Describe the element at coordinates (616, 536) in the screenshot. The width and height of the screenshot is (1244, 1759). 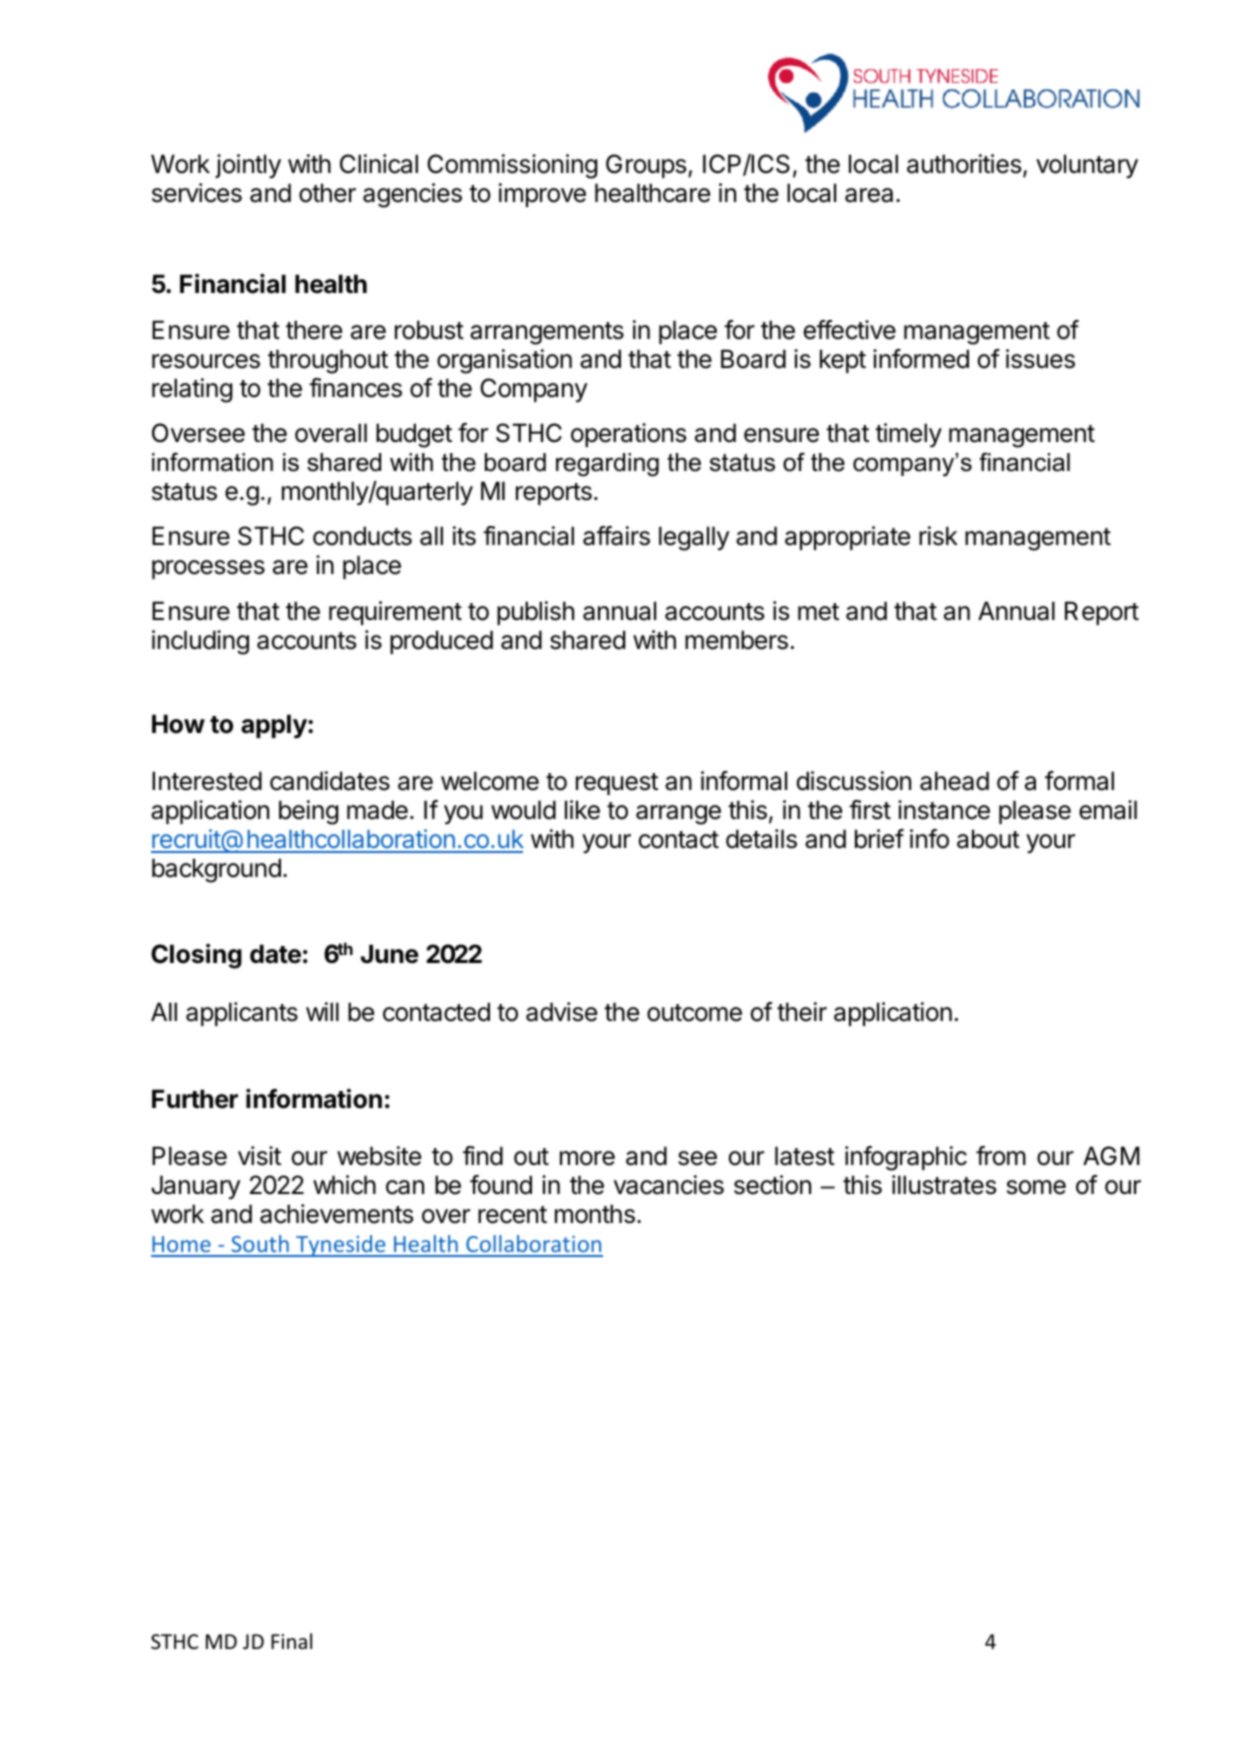
I see `affairs` at that location.
